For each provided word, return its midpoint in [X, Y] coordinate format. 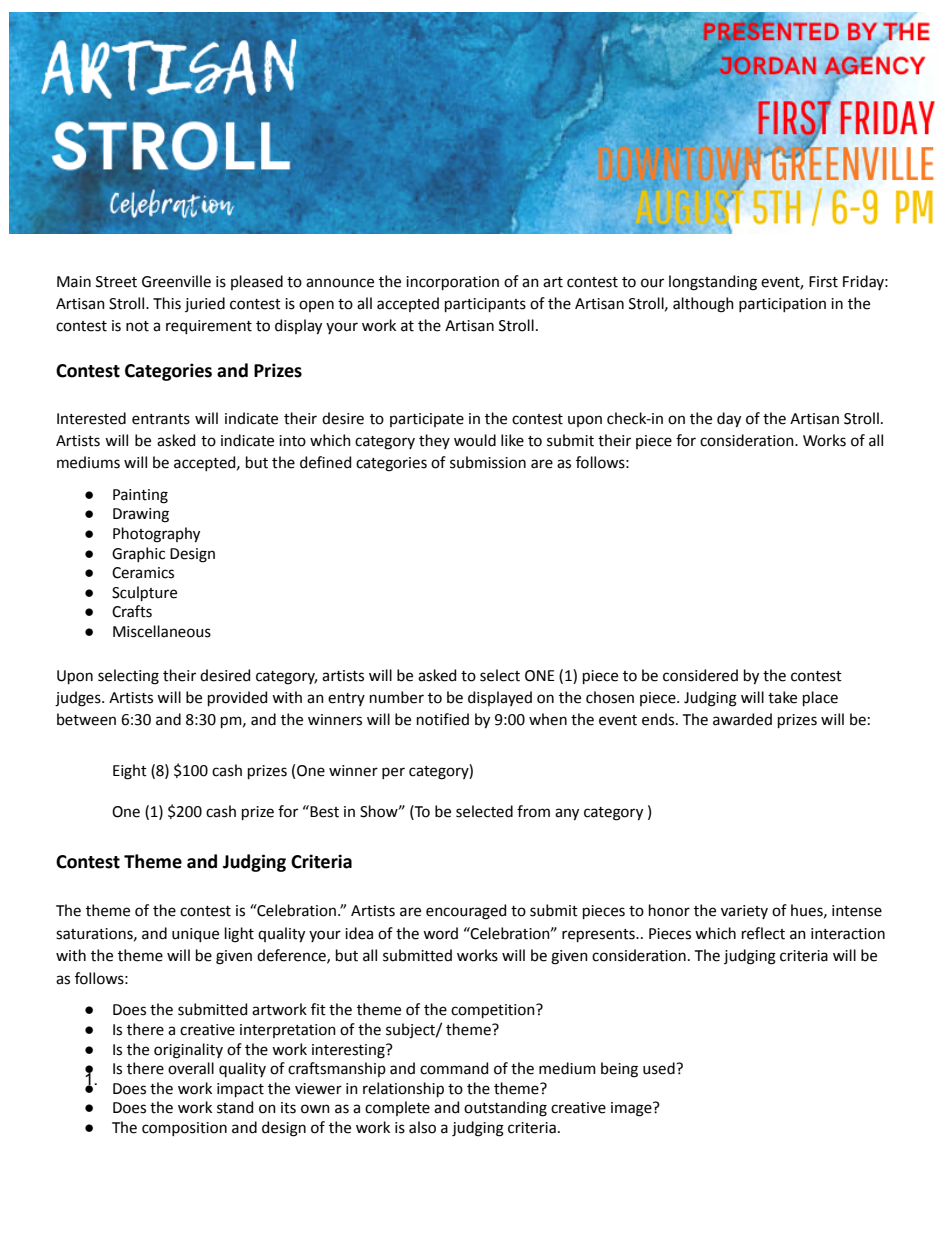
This [167, 303]
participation [782, 305]
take [782, 697]
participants [485, 305]
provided [237, 698]
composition [184, 1129]
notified [443, 719]
